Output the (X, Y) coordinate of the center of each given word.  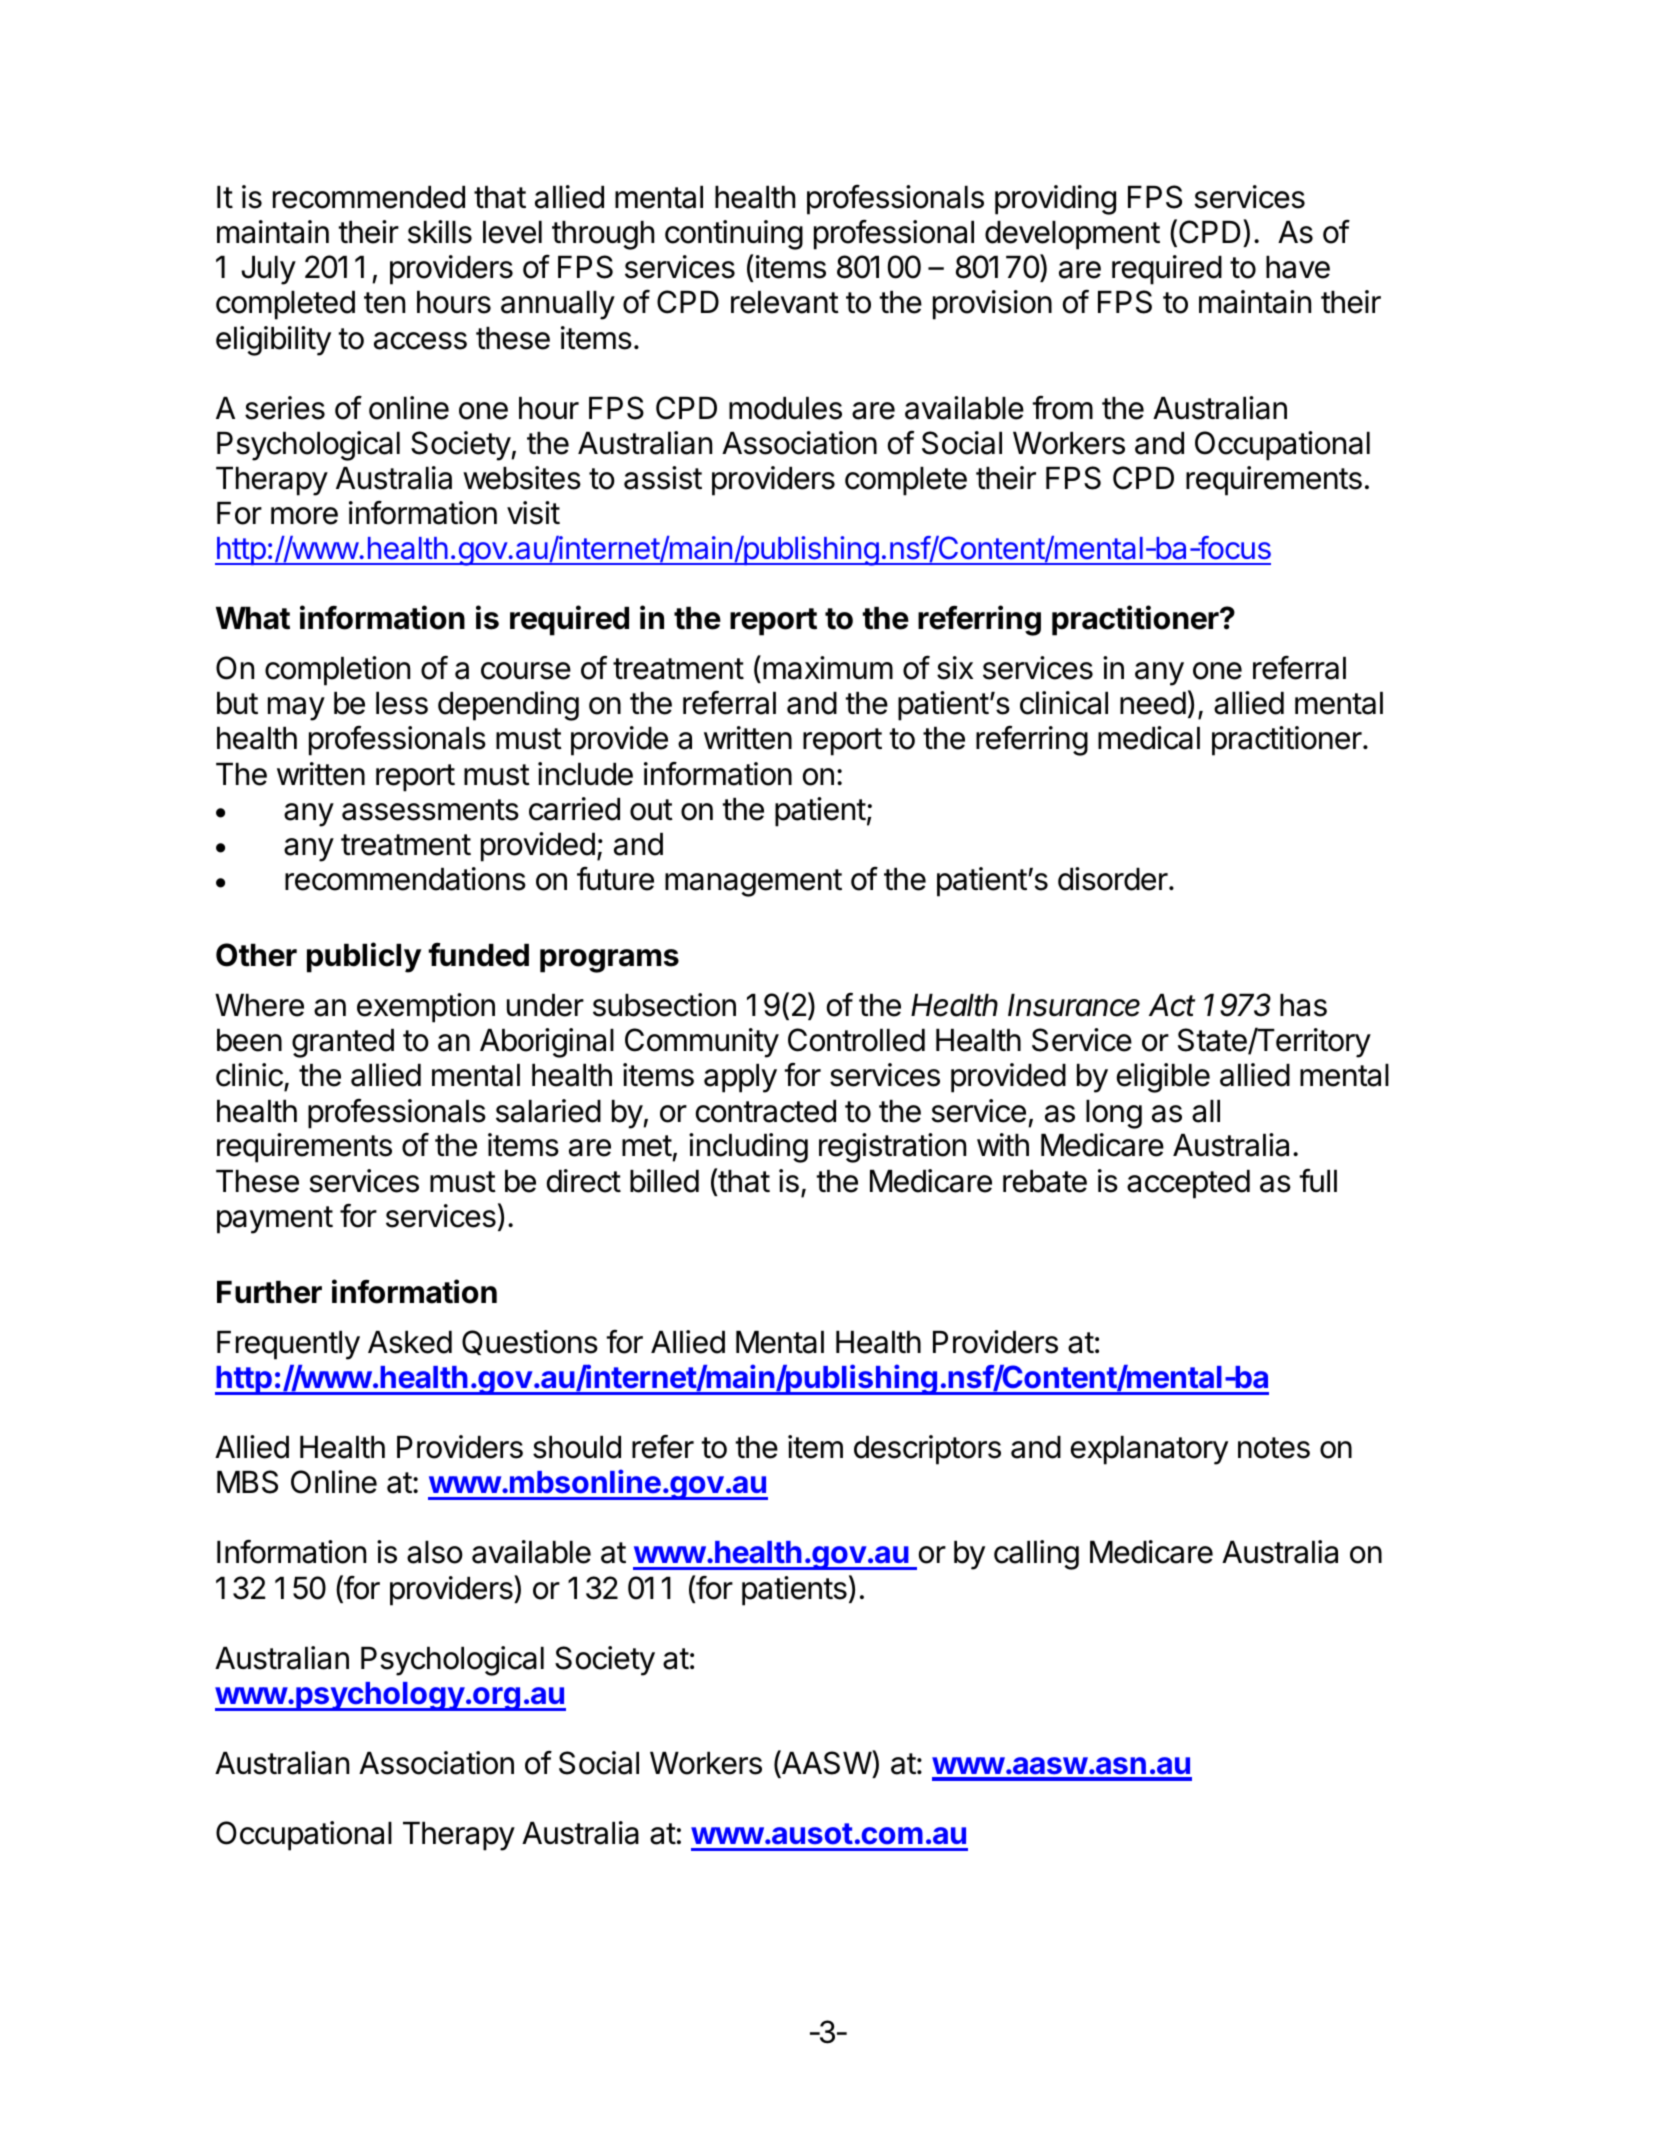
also (435, 1552)
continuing (734, 235)
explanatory (1149, 1450)
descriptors (927, 1450)
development (1072, 235)
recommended (369, 197)
